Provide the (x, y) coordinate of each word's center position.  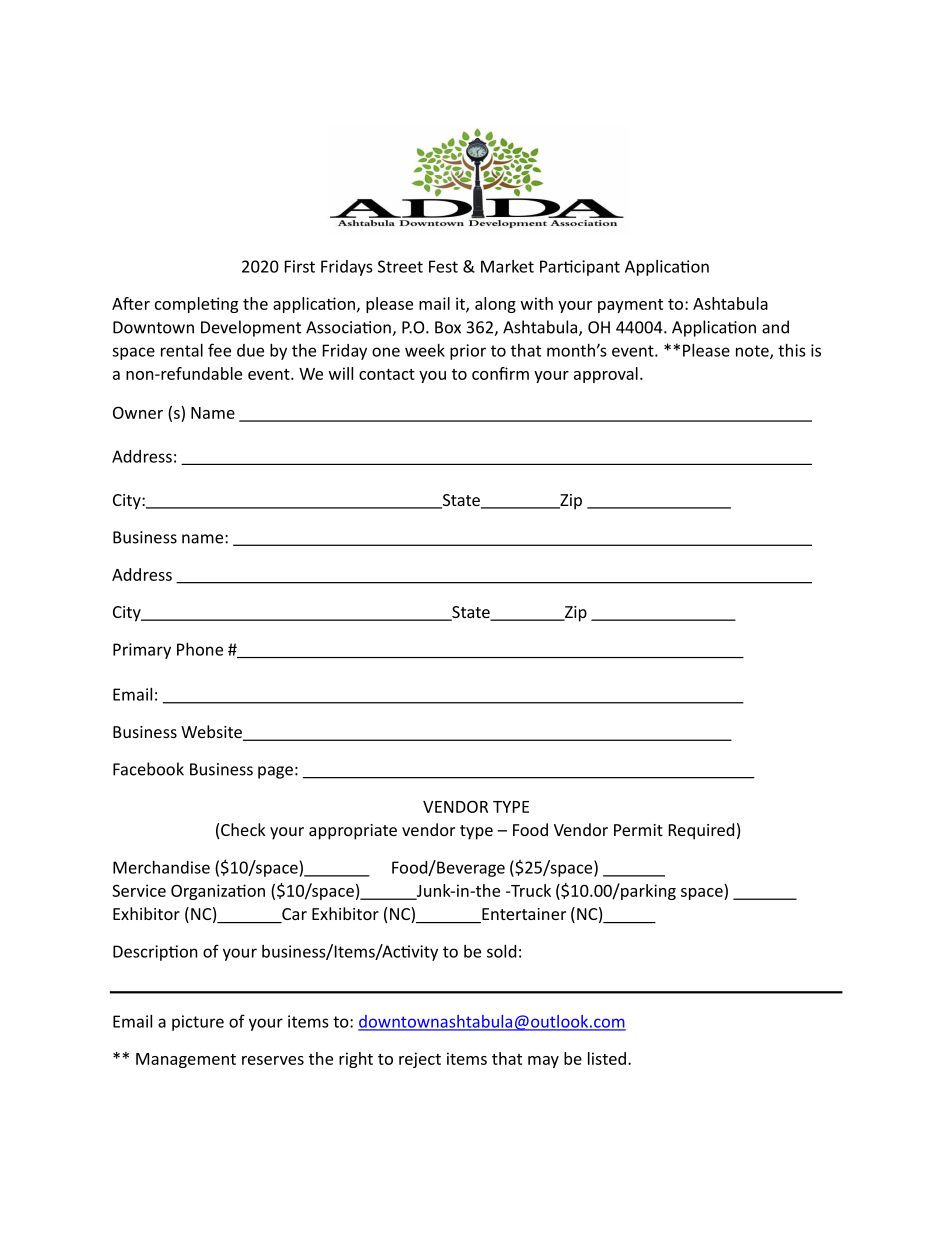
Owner (138, 412)
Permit (638, 830)
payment (630, 306)
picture (198, 1023)
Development (251, 328)
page (275, 772)
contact (387, 374)
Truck (530, 890)
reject (420, 1060)
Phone (200, 649)
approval (606, 375)
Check (243, 829)
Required (701, 831)
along (495, 305)
